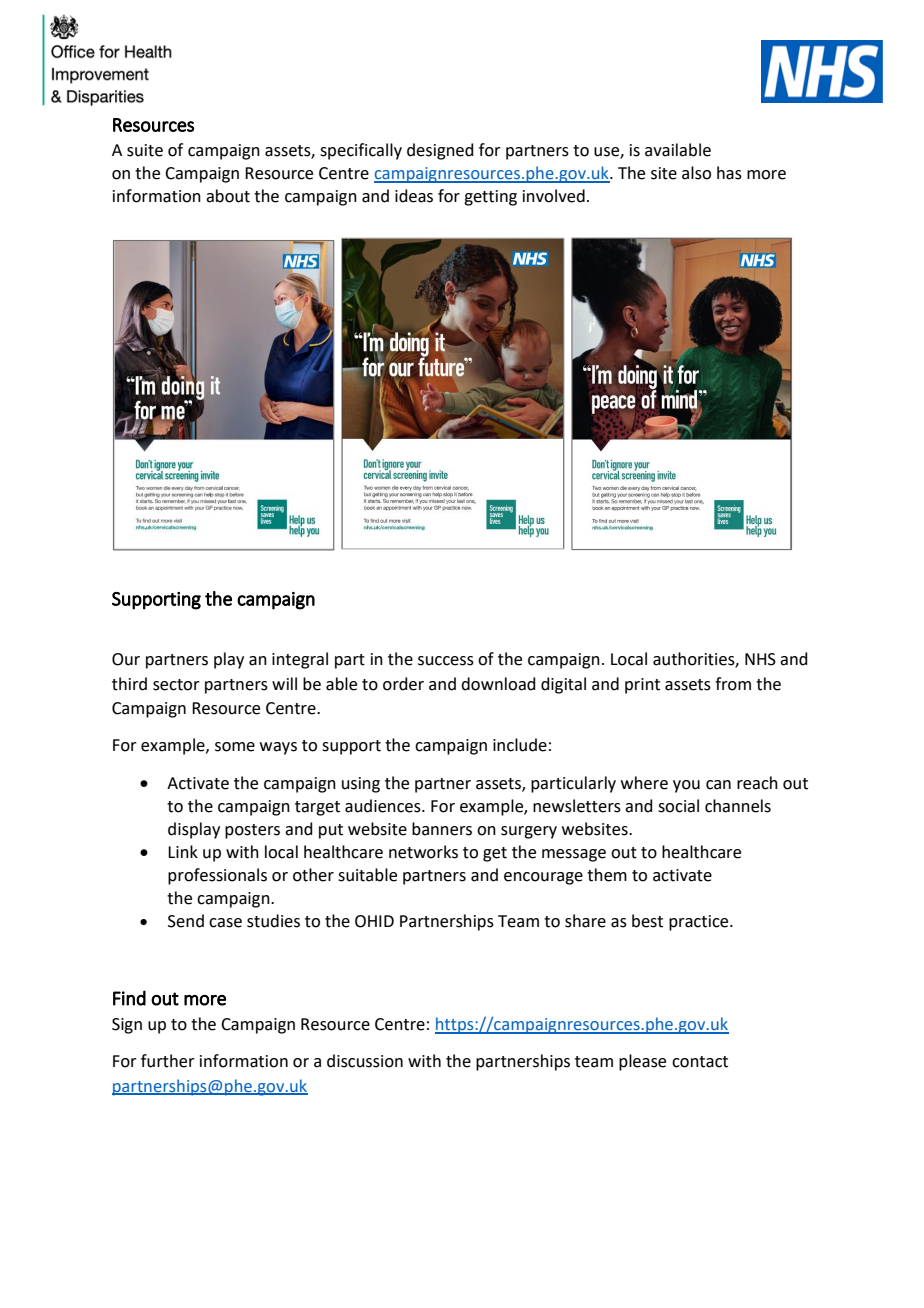 The width and height of the screenshot is (924, 1308). What do you see at coordinates (228, 196) in the screenshot?
I see `about` at bounding box center [228, 196].
